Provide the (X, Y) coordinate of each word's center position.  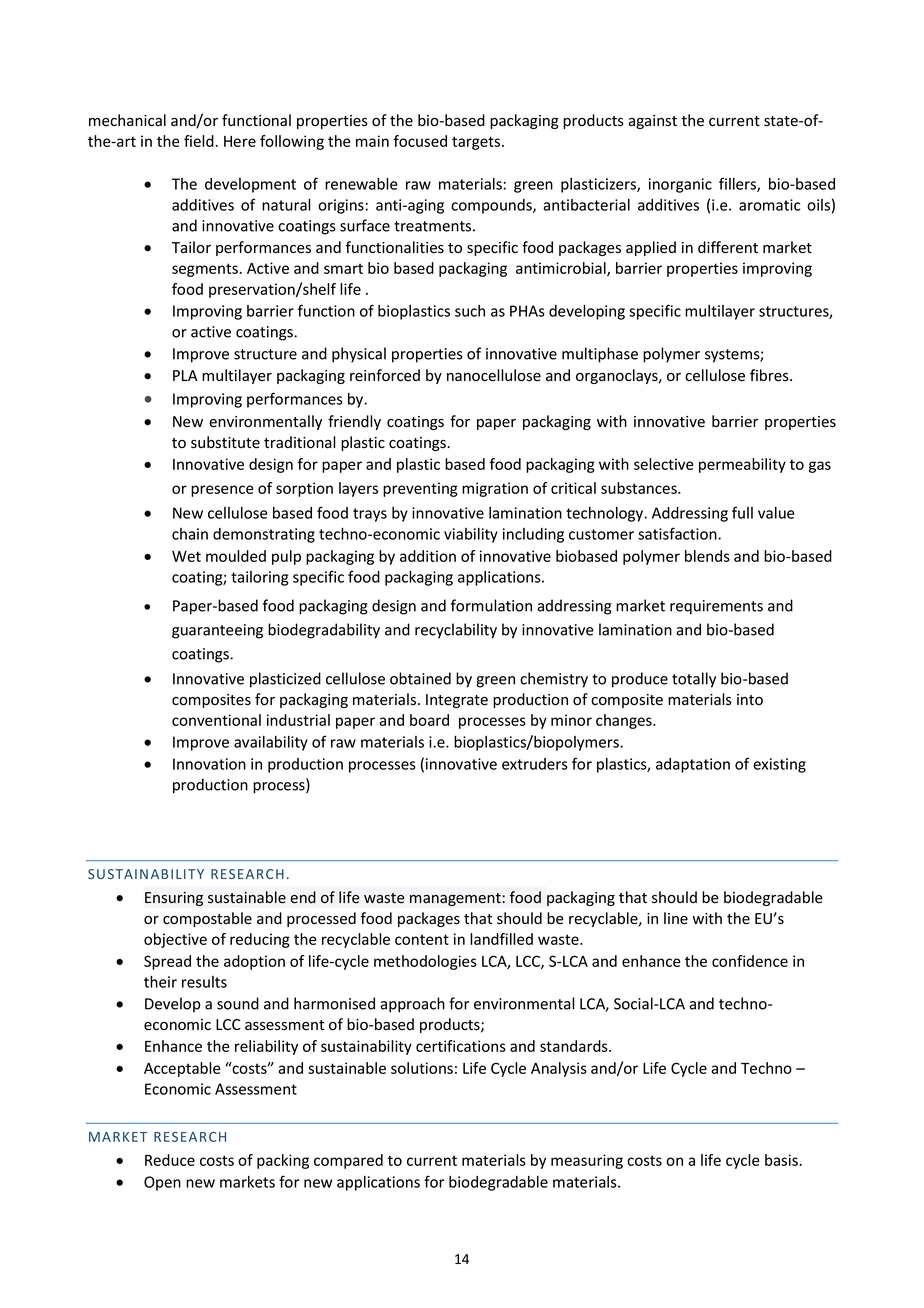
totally (694, 680)
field (200, 141)
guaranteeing (217, 631)
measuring (587, 1161)
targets (477, 143)
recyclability (456, 631)
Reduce (170, 1160)
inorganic (680, 185)
